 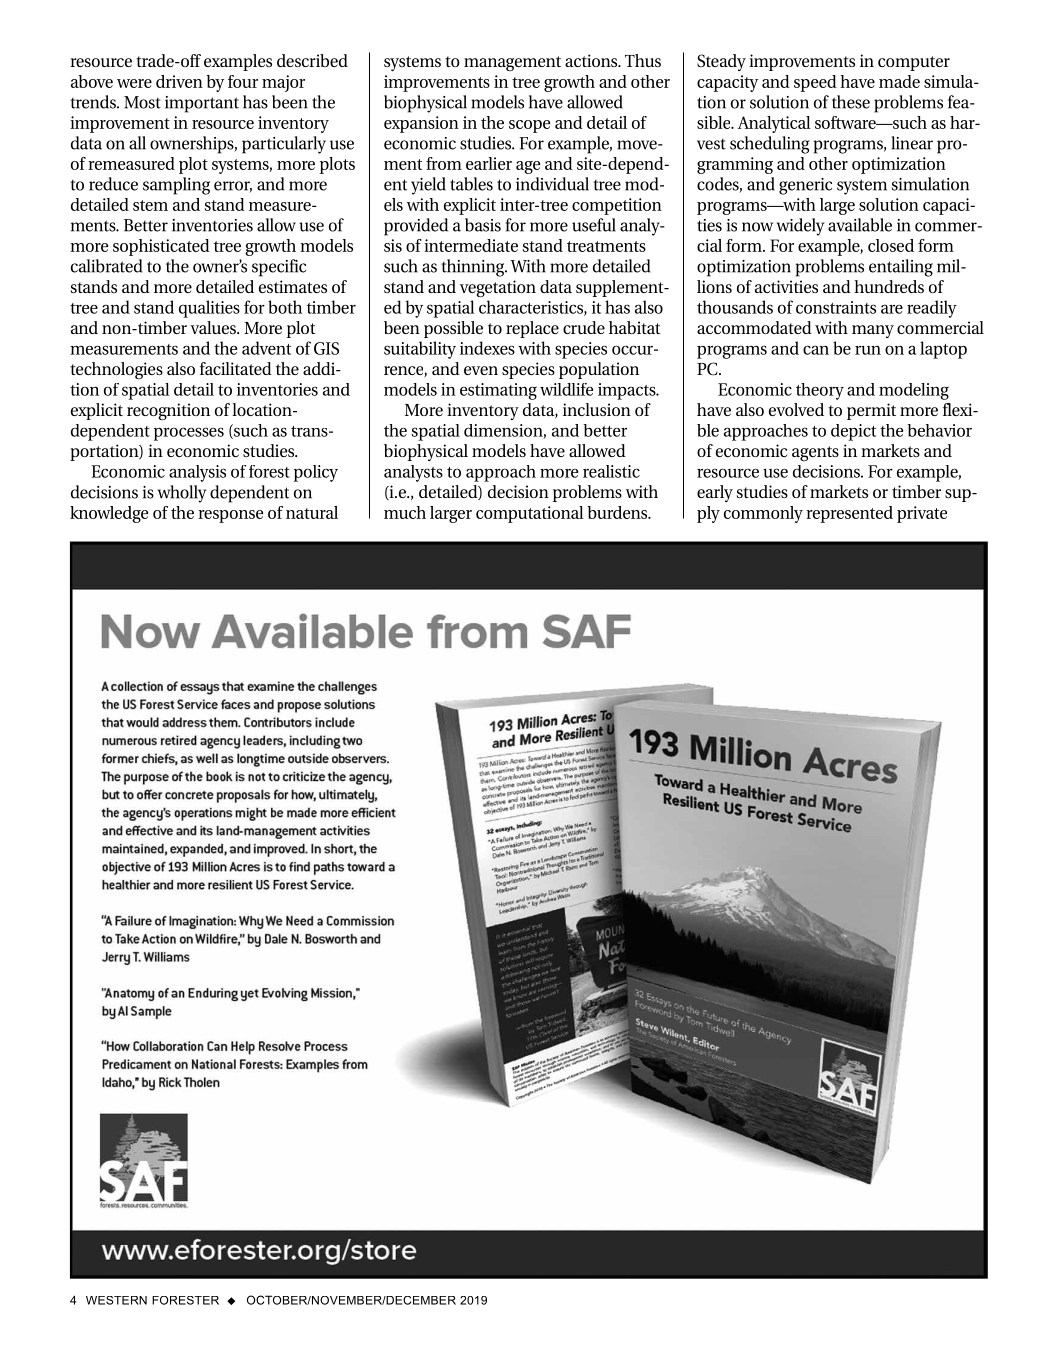 What do you see at coordinates (851, 102) in the screenshot?
I see `these` at bounding box center [851, 102].
